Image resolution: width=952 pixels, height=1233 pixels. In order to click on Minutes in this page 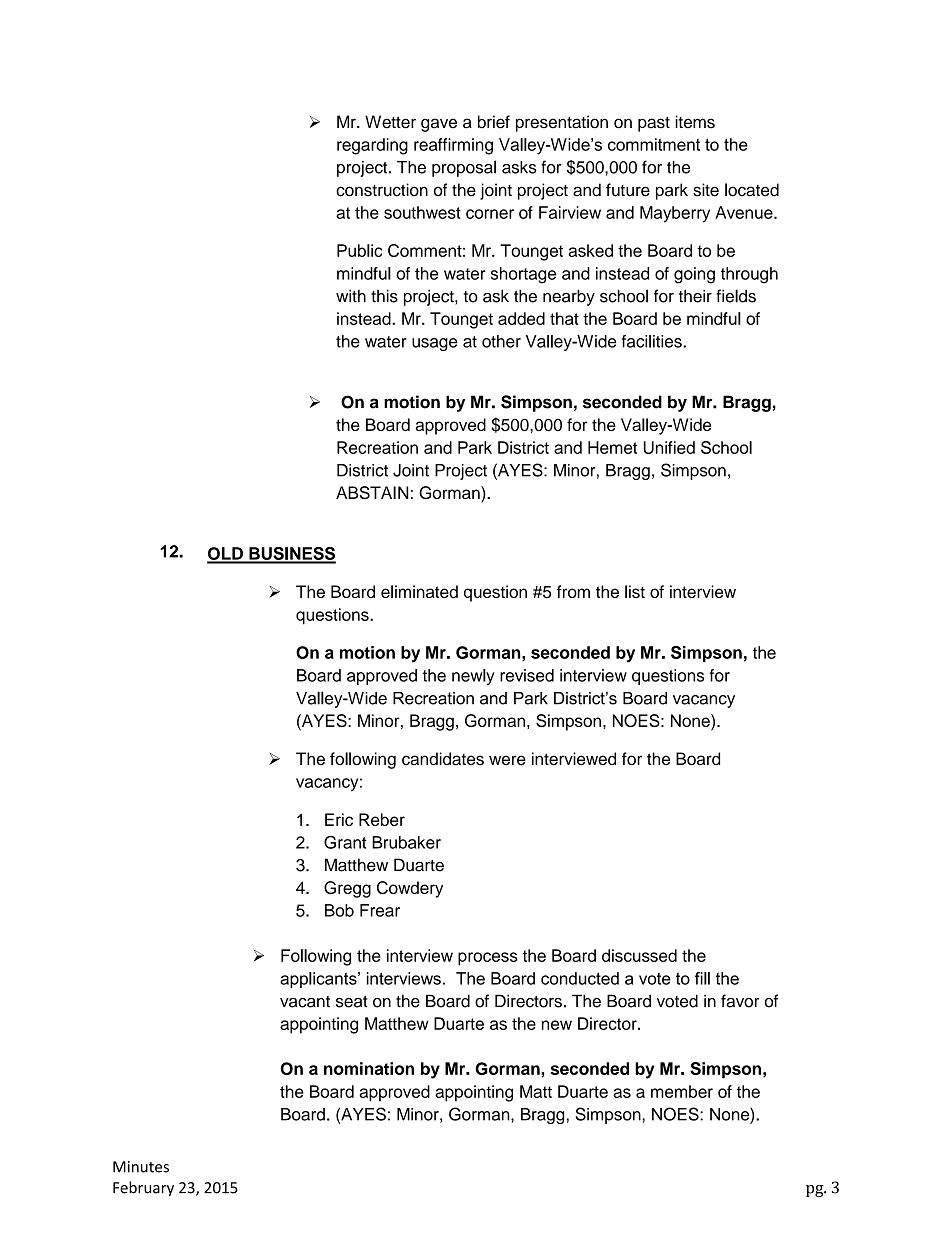, I will do `click(141, 1167)`.
